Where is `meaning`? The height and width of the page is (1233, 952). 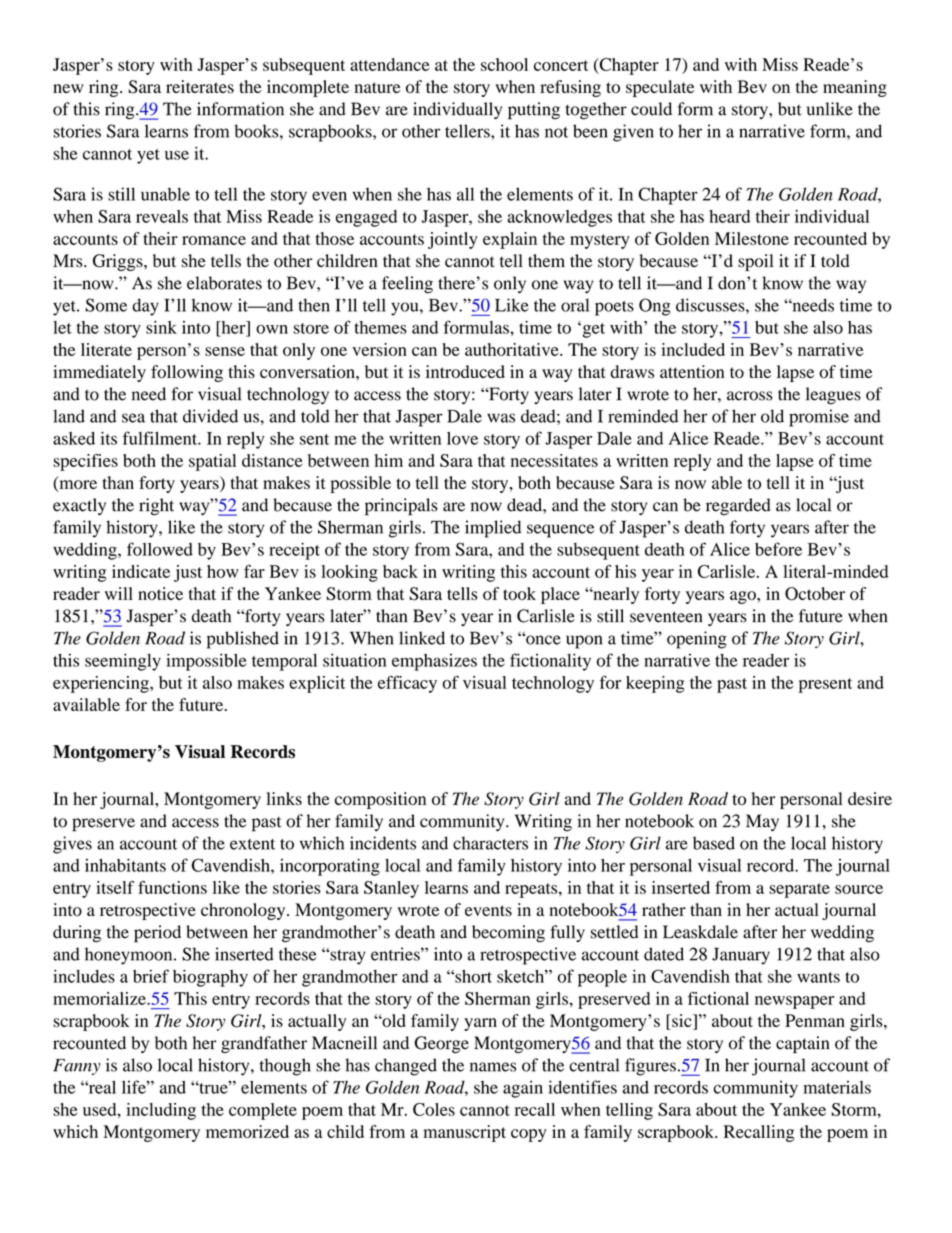 meaning is located at coordinates (855, 88).
